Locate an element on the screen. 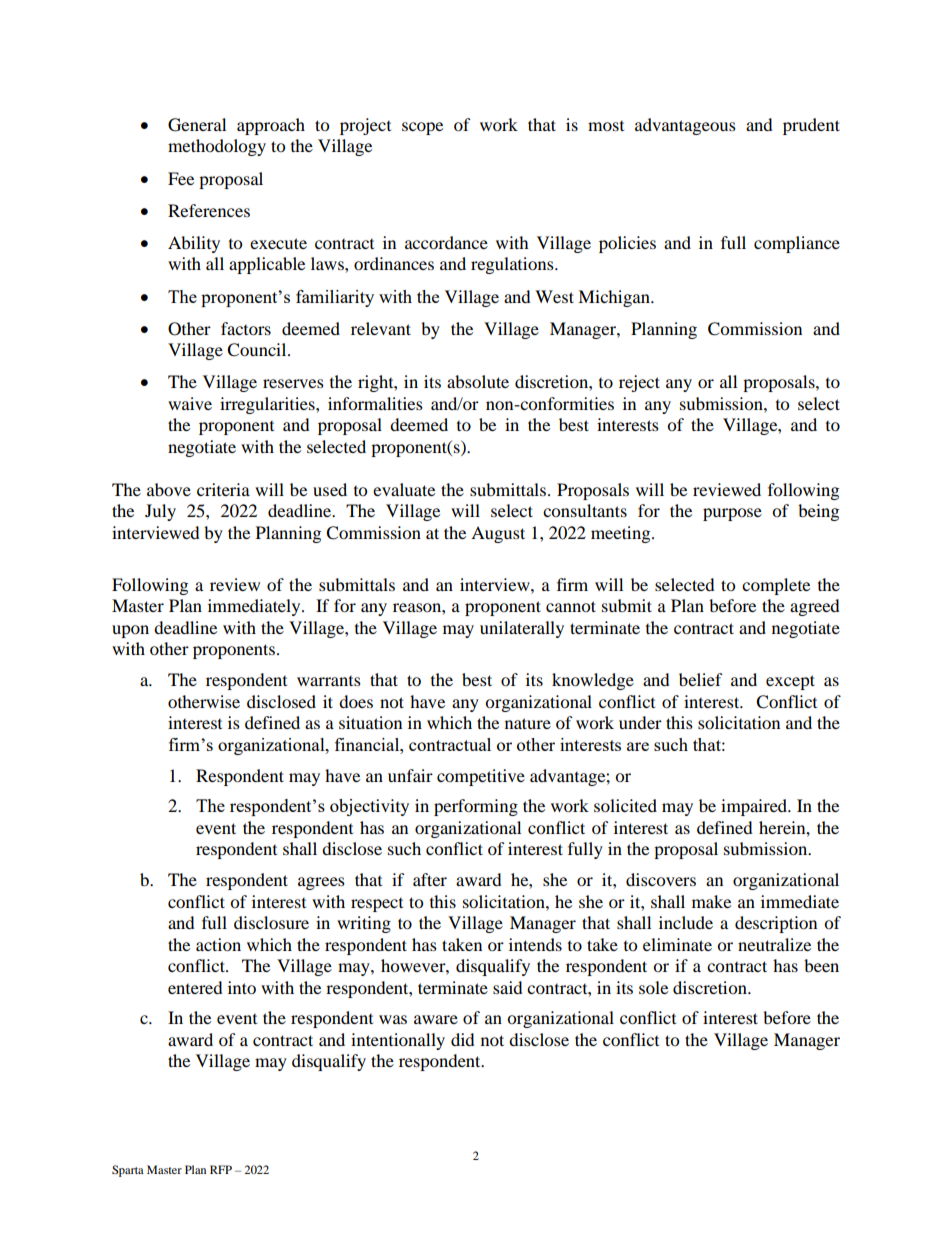 The image size is (952, 1233). absolute is located at coordinates (478, 381).
